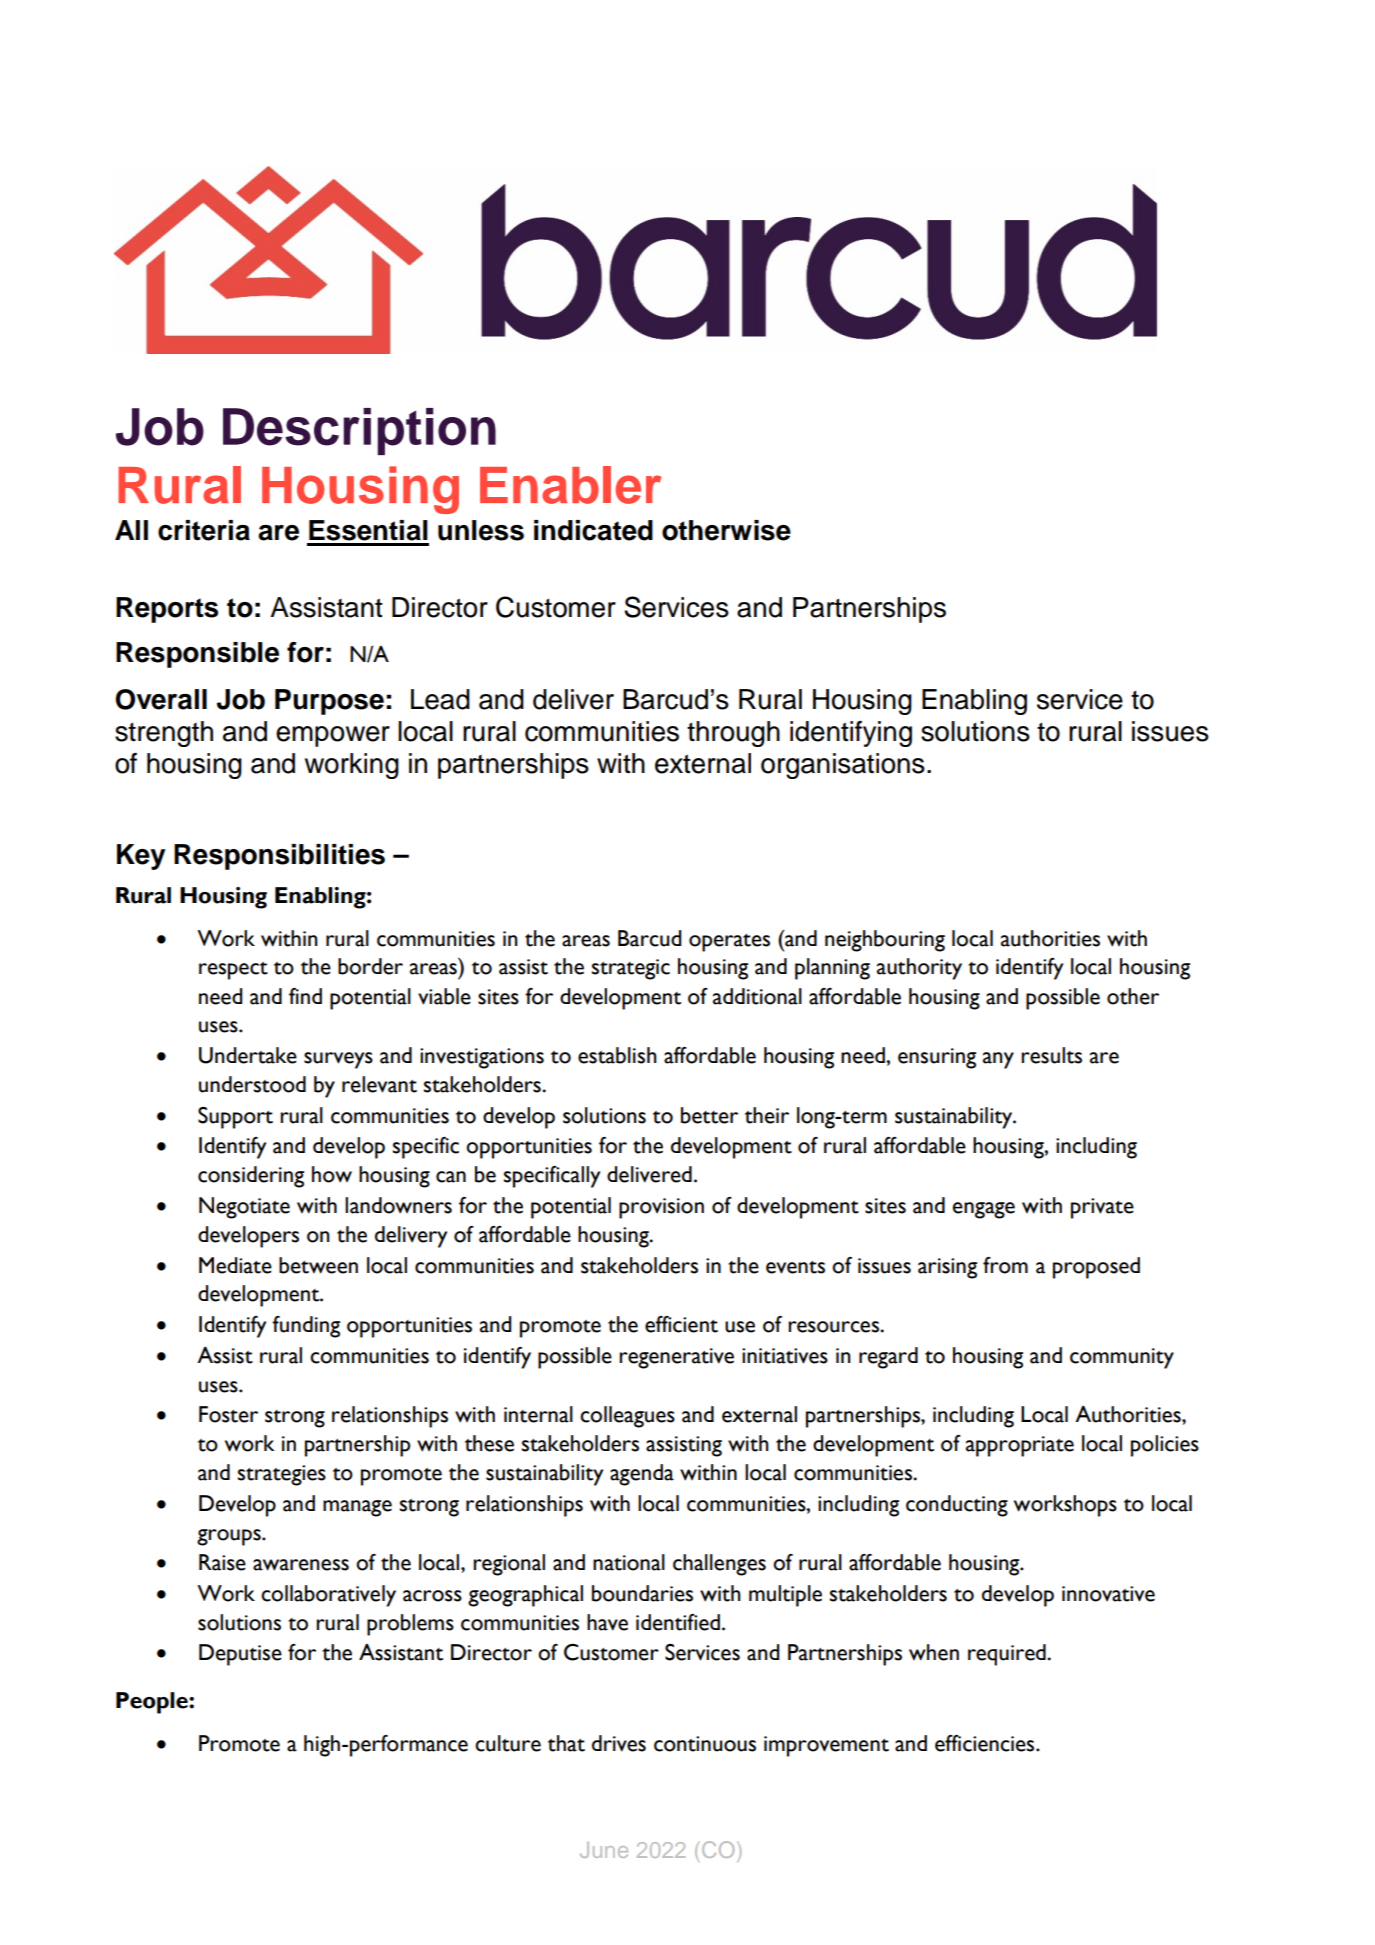  I want to click on People, so click(153, 1703).
